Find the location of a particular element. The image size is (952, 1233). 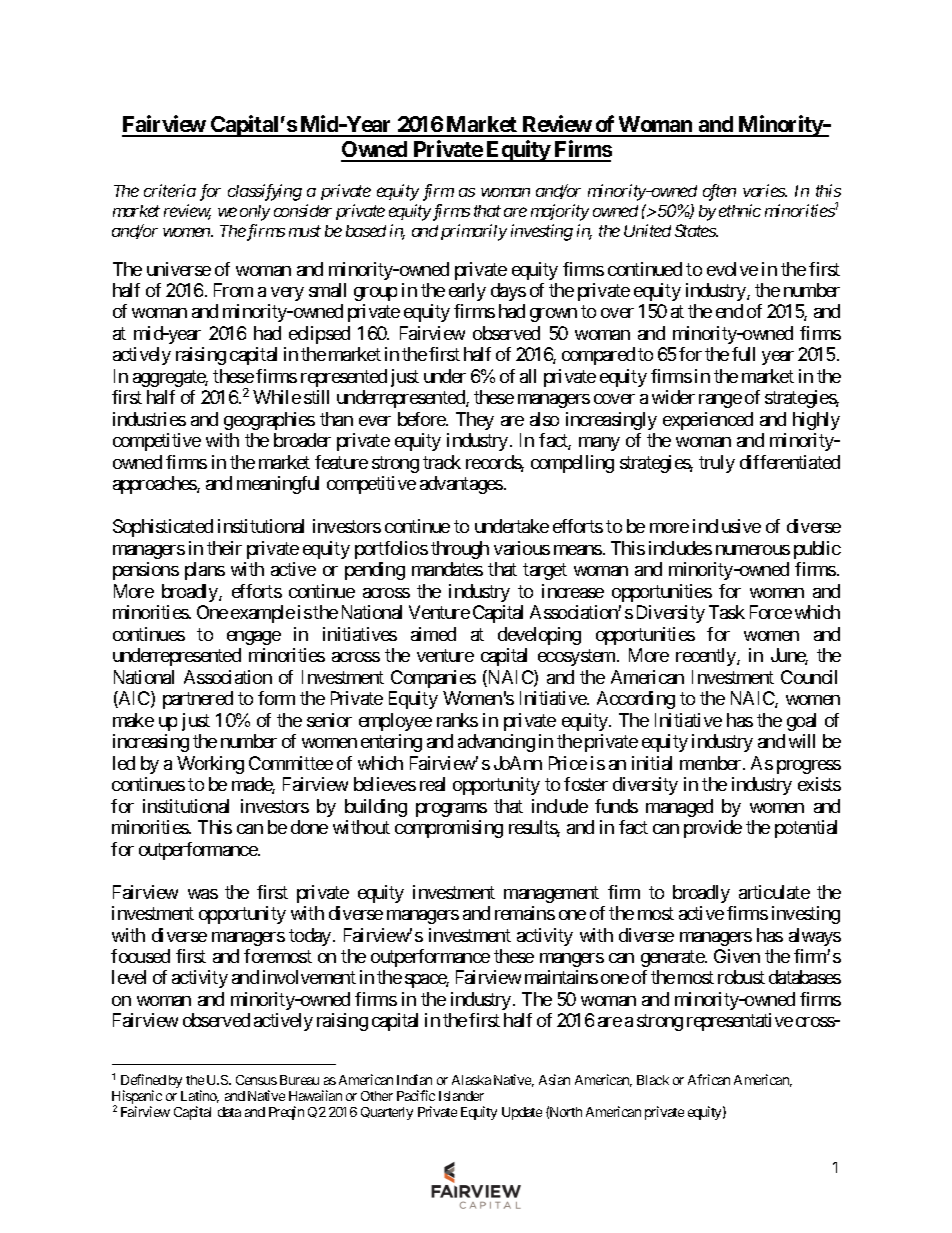

engage is located at coordinates (254, 638).
